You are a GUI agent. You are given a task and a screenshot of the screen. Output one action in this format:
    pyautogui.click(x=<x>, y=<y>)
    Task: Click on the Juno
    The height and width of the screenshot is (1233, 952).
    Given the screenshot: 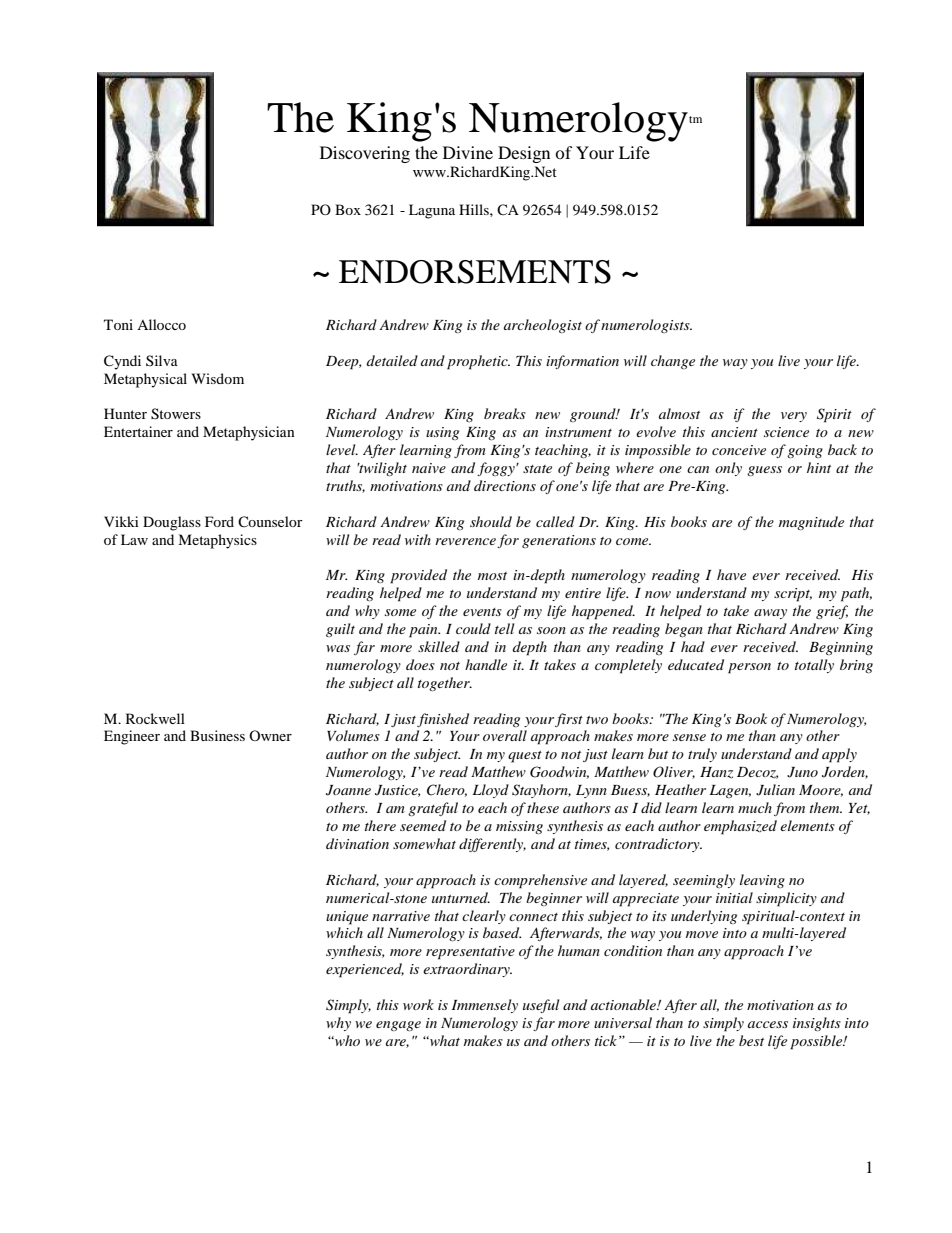 What is the action you would take?
    pyautogui.click(x=802, y=772)
